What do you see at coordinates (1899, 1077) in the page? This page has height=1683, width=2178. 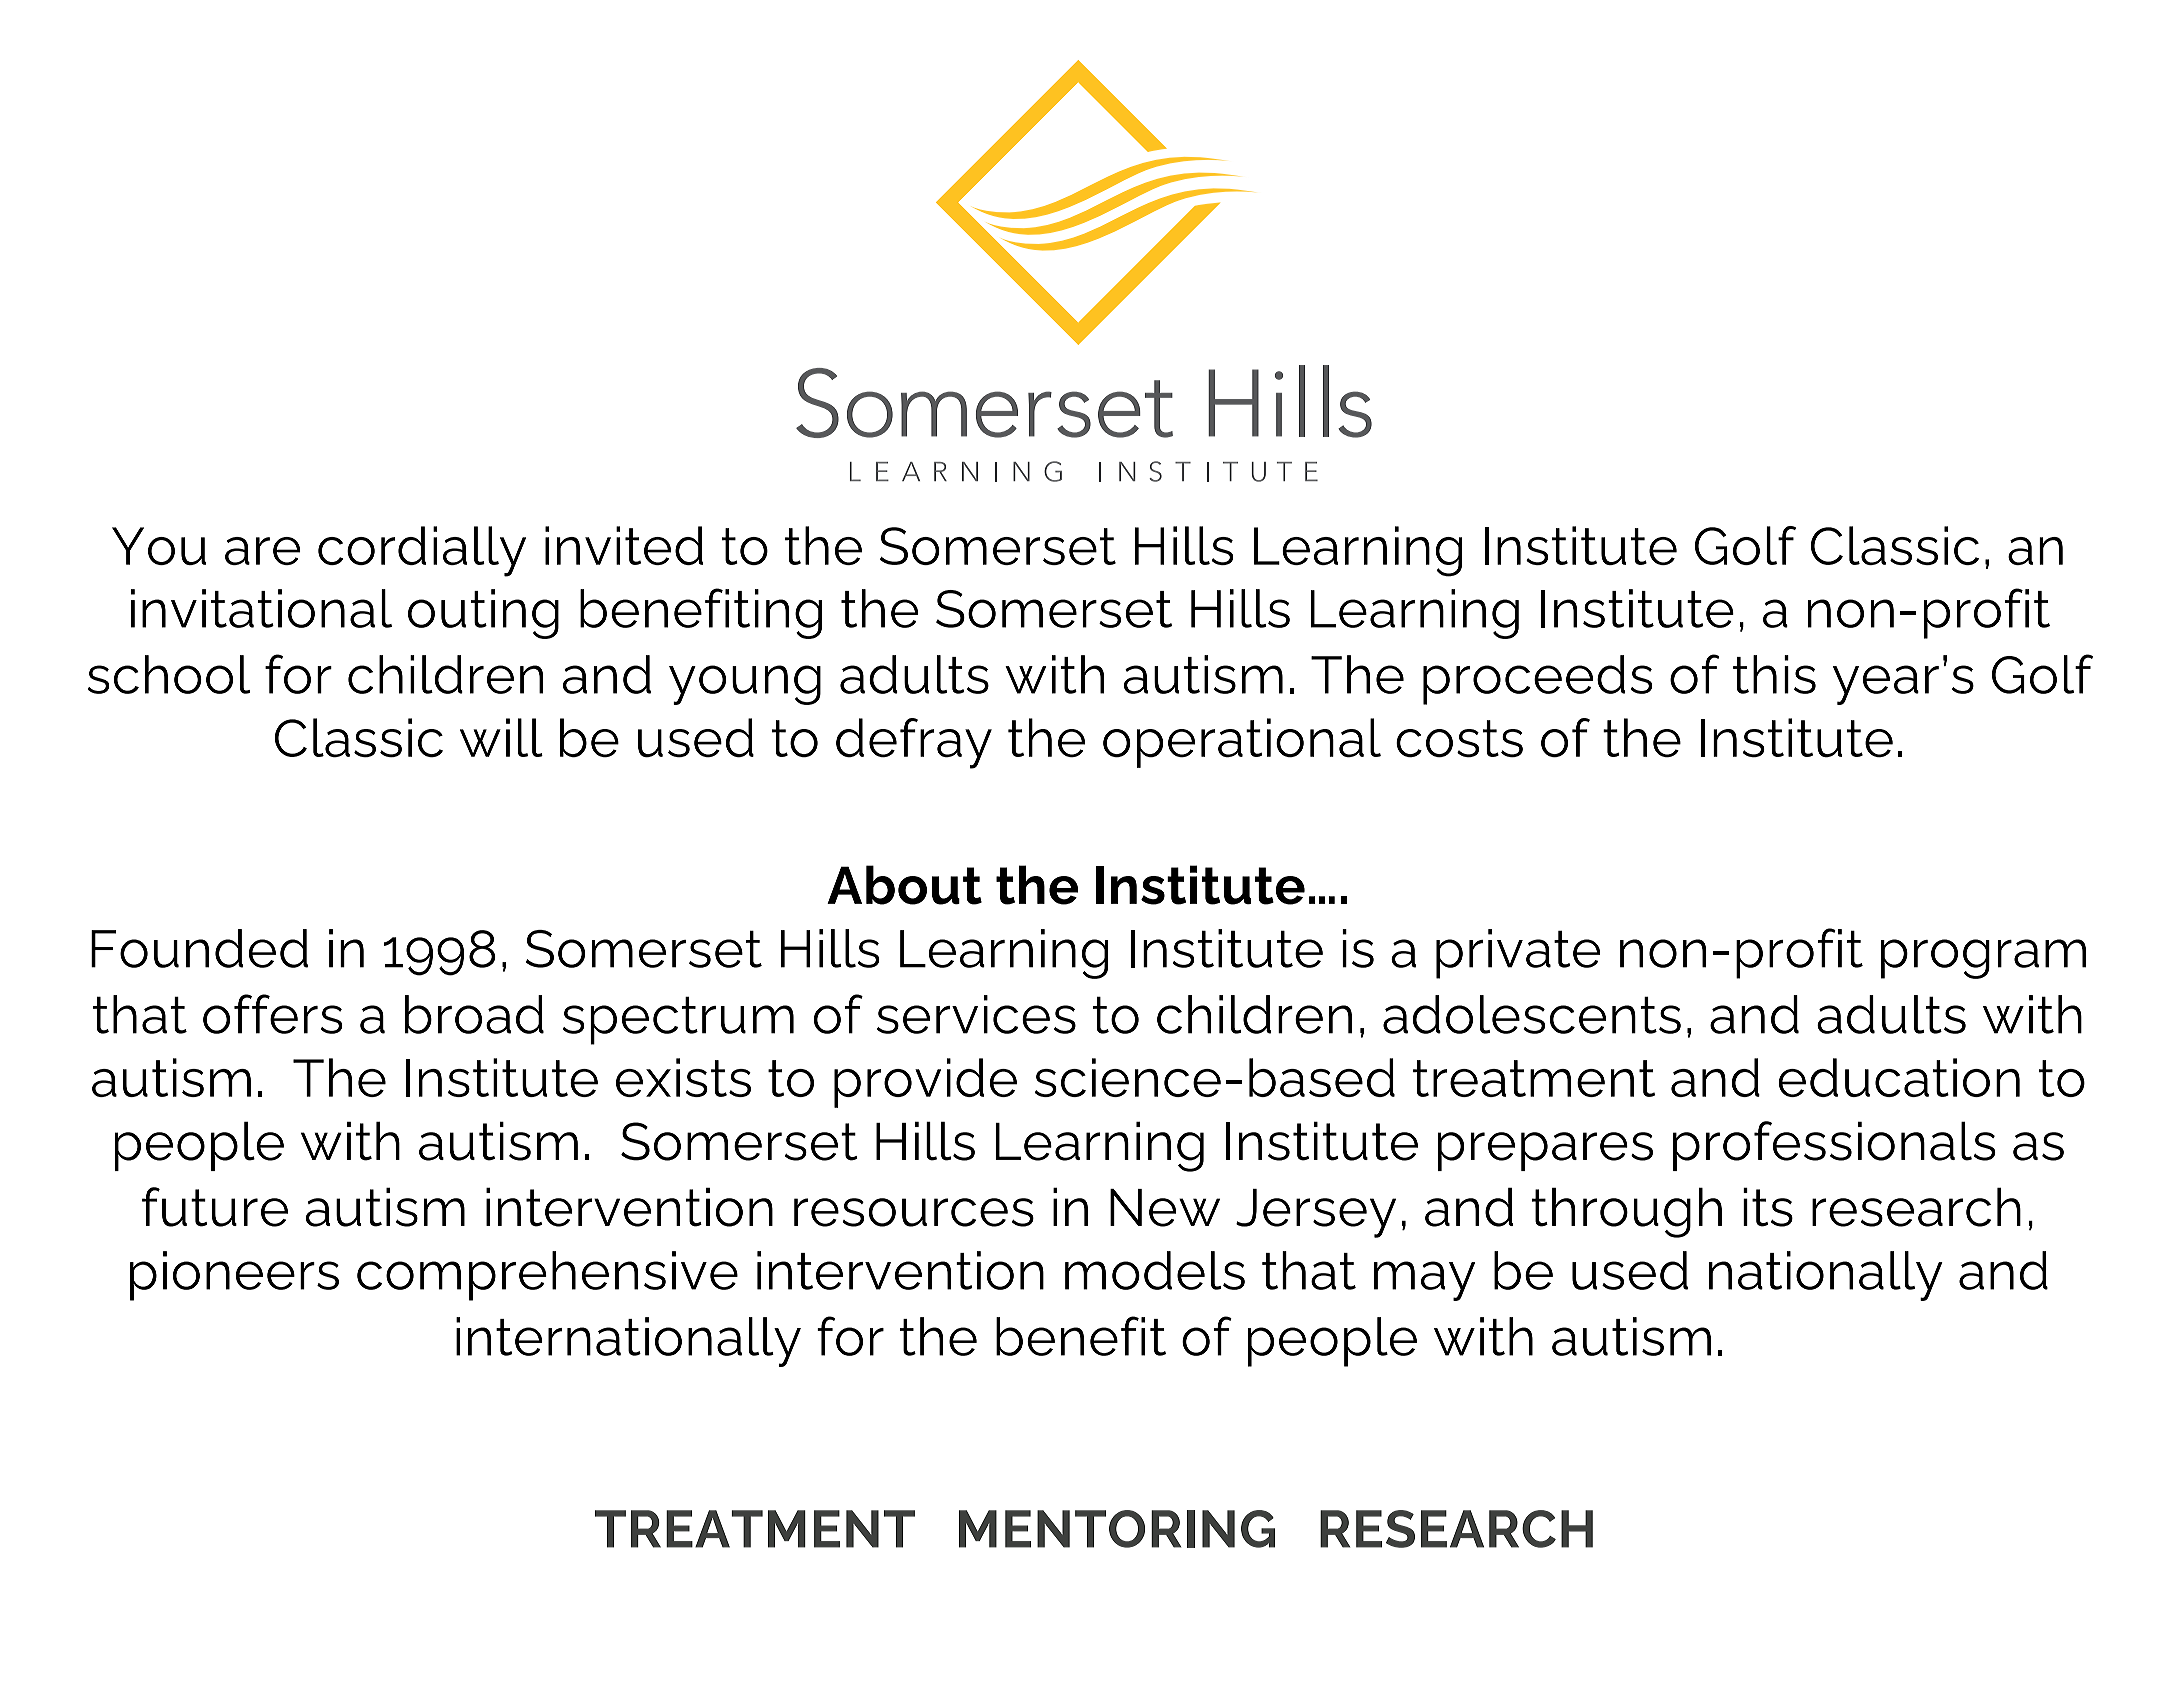 I see `education` at bounding box center [1899, 1077].
